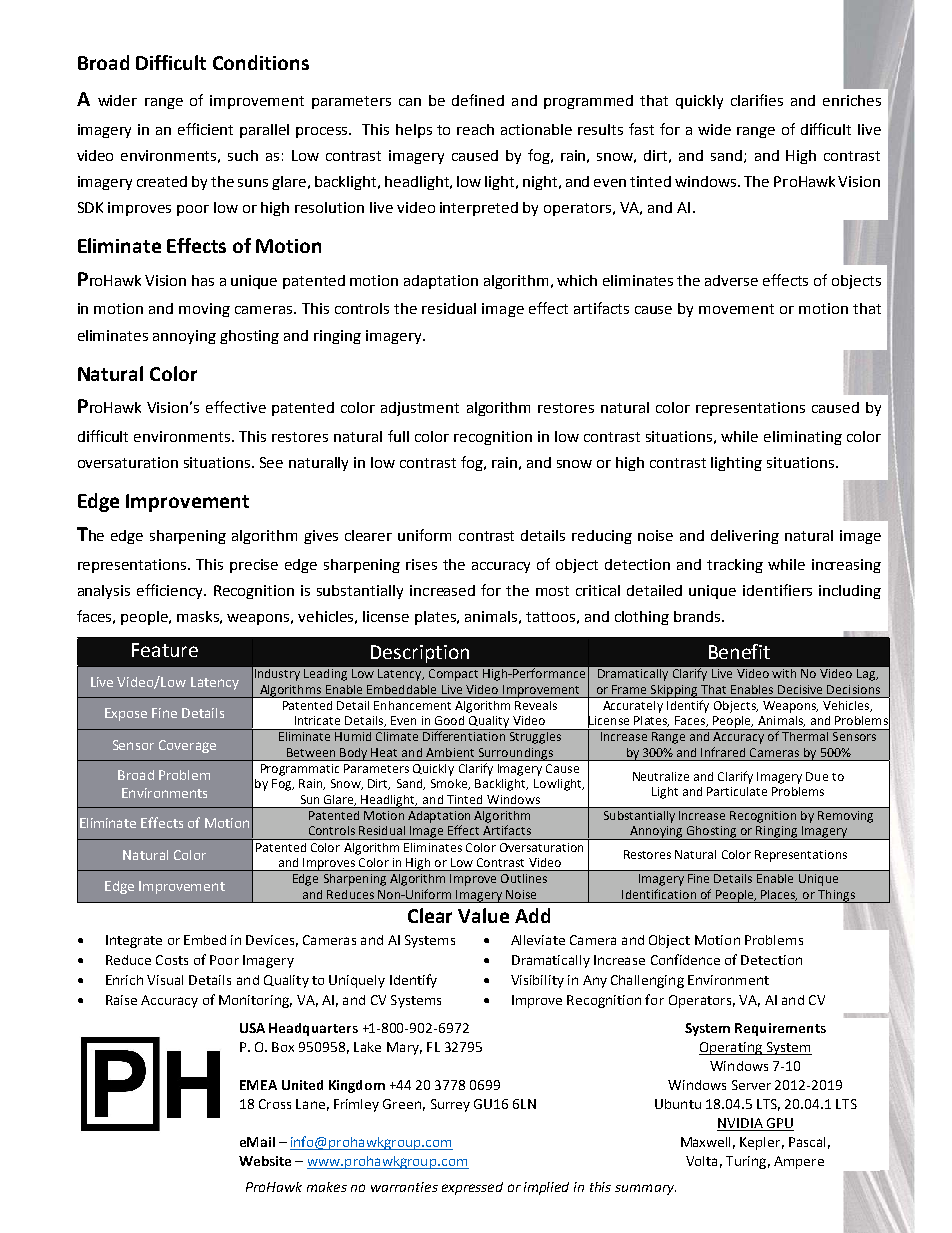  Describe the element at coordinates (803, 438) in the screenshot. I see `eliminating` at that location.
